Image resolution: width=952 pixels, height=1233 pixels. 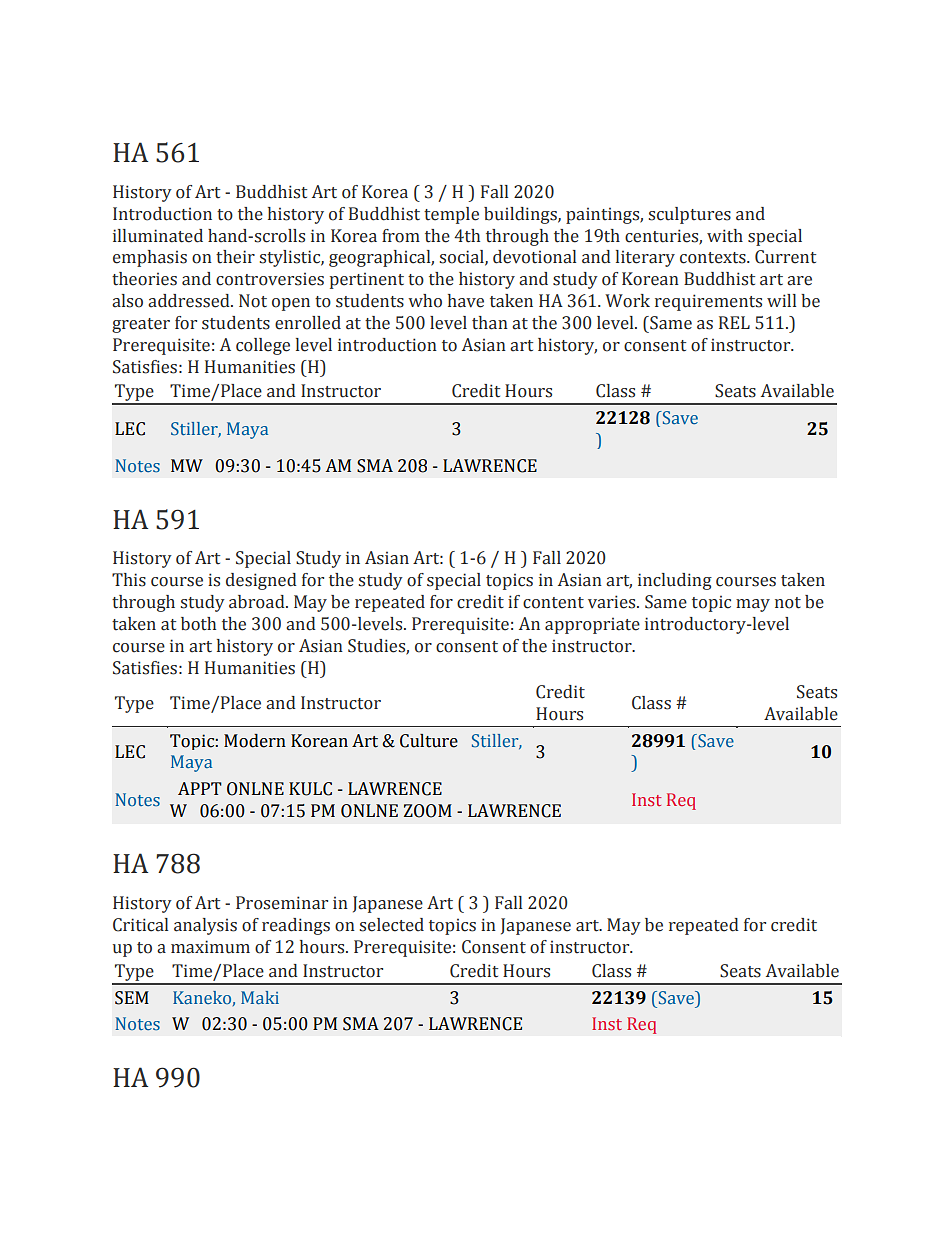 I want to click on ZOOM, so click(x=428, y=811).
